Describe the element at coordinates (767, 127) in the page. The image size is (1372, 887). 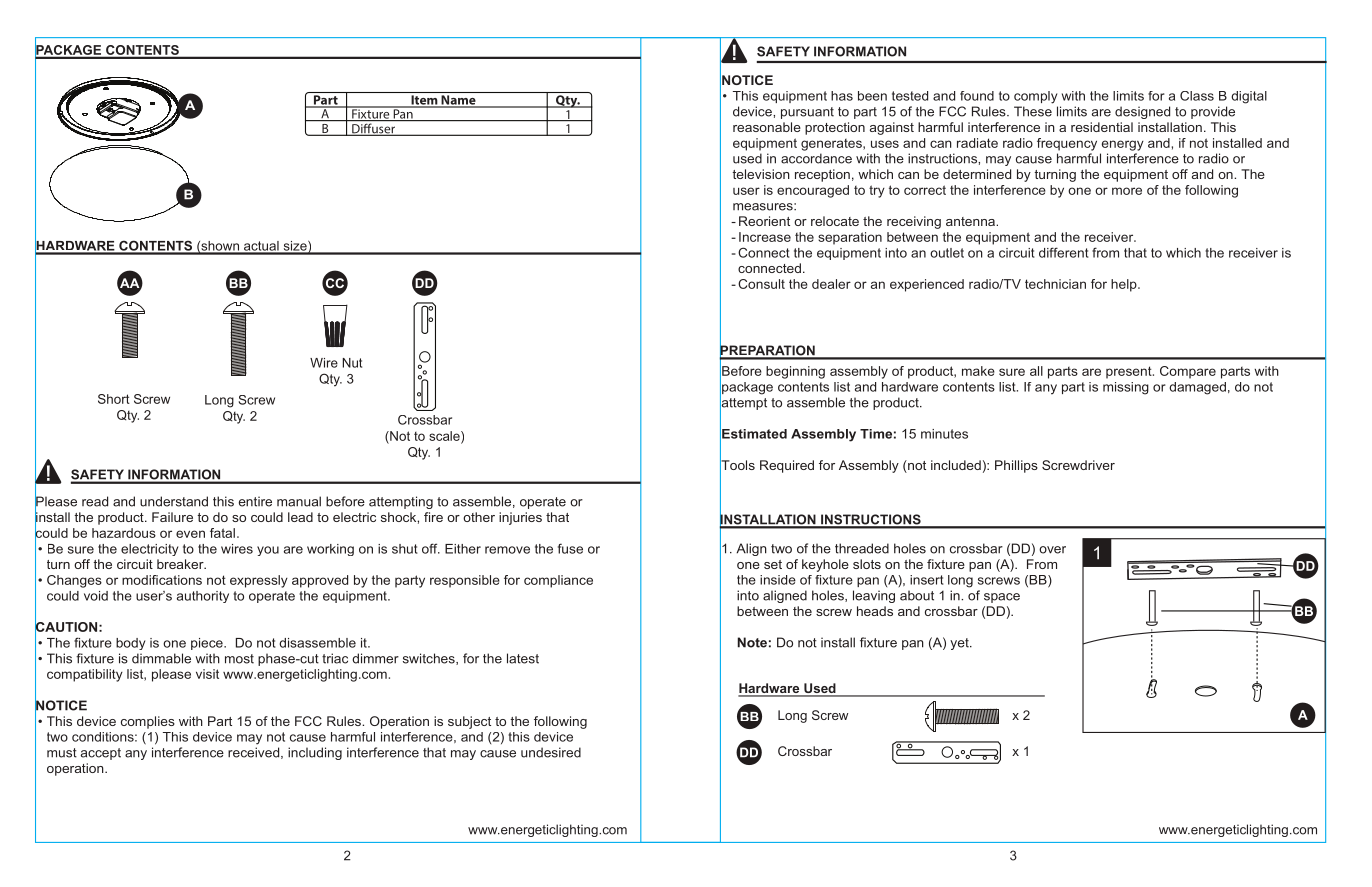
I see `reasonable` at that location.
